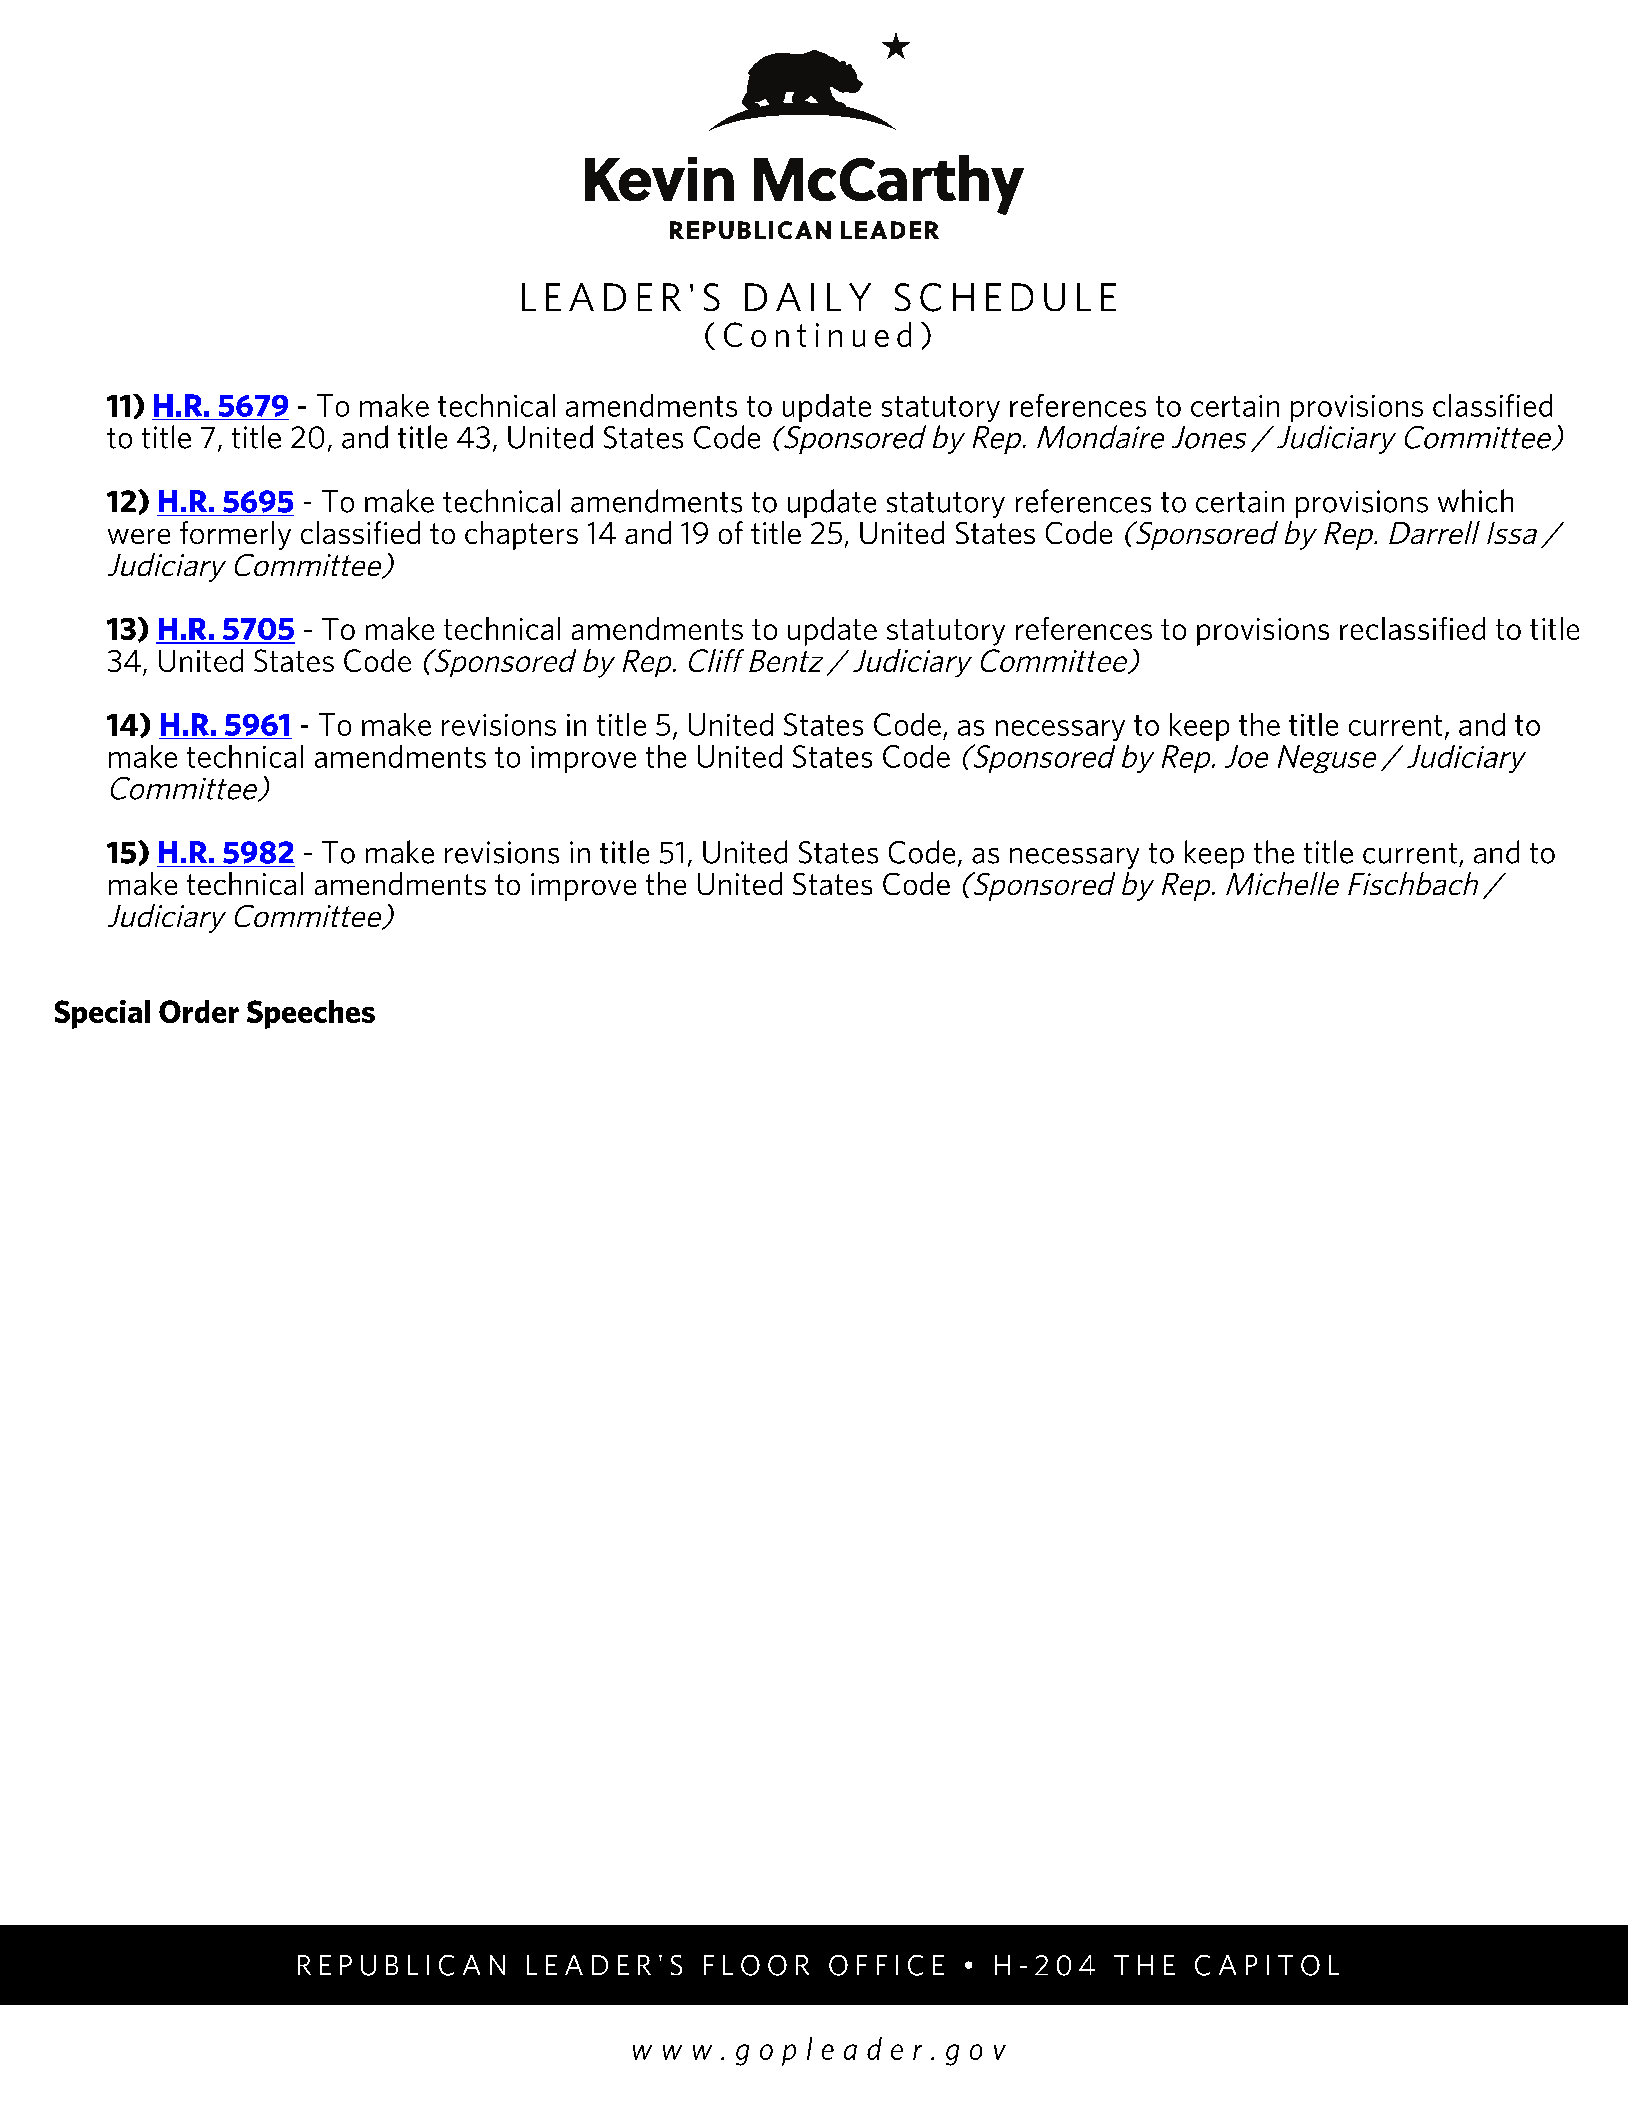  Describe the element at coordinates (235, 535) in the image. I see `formerly` at that location.
